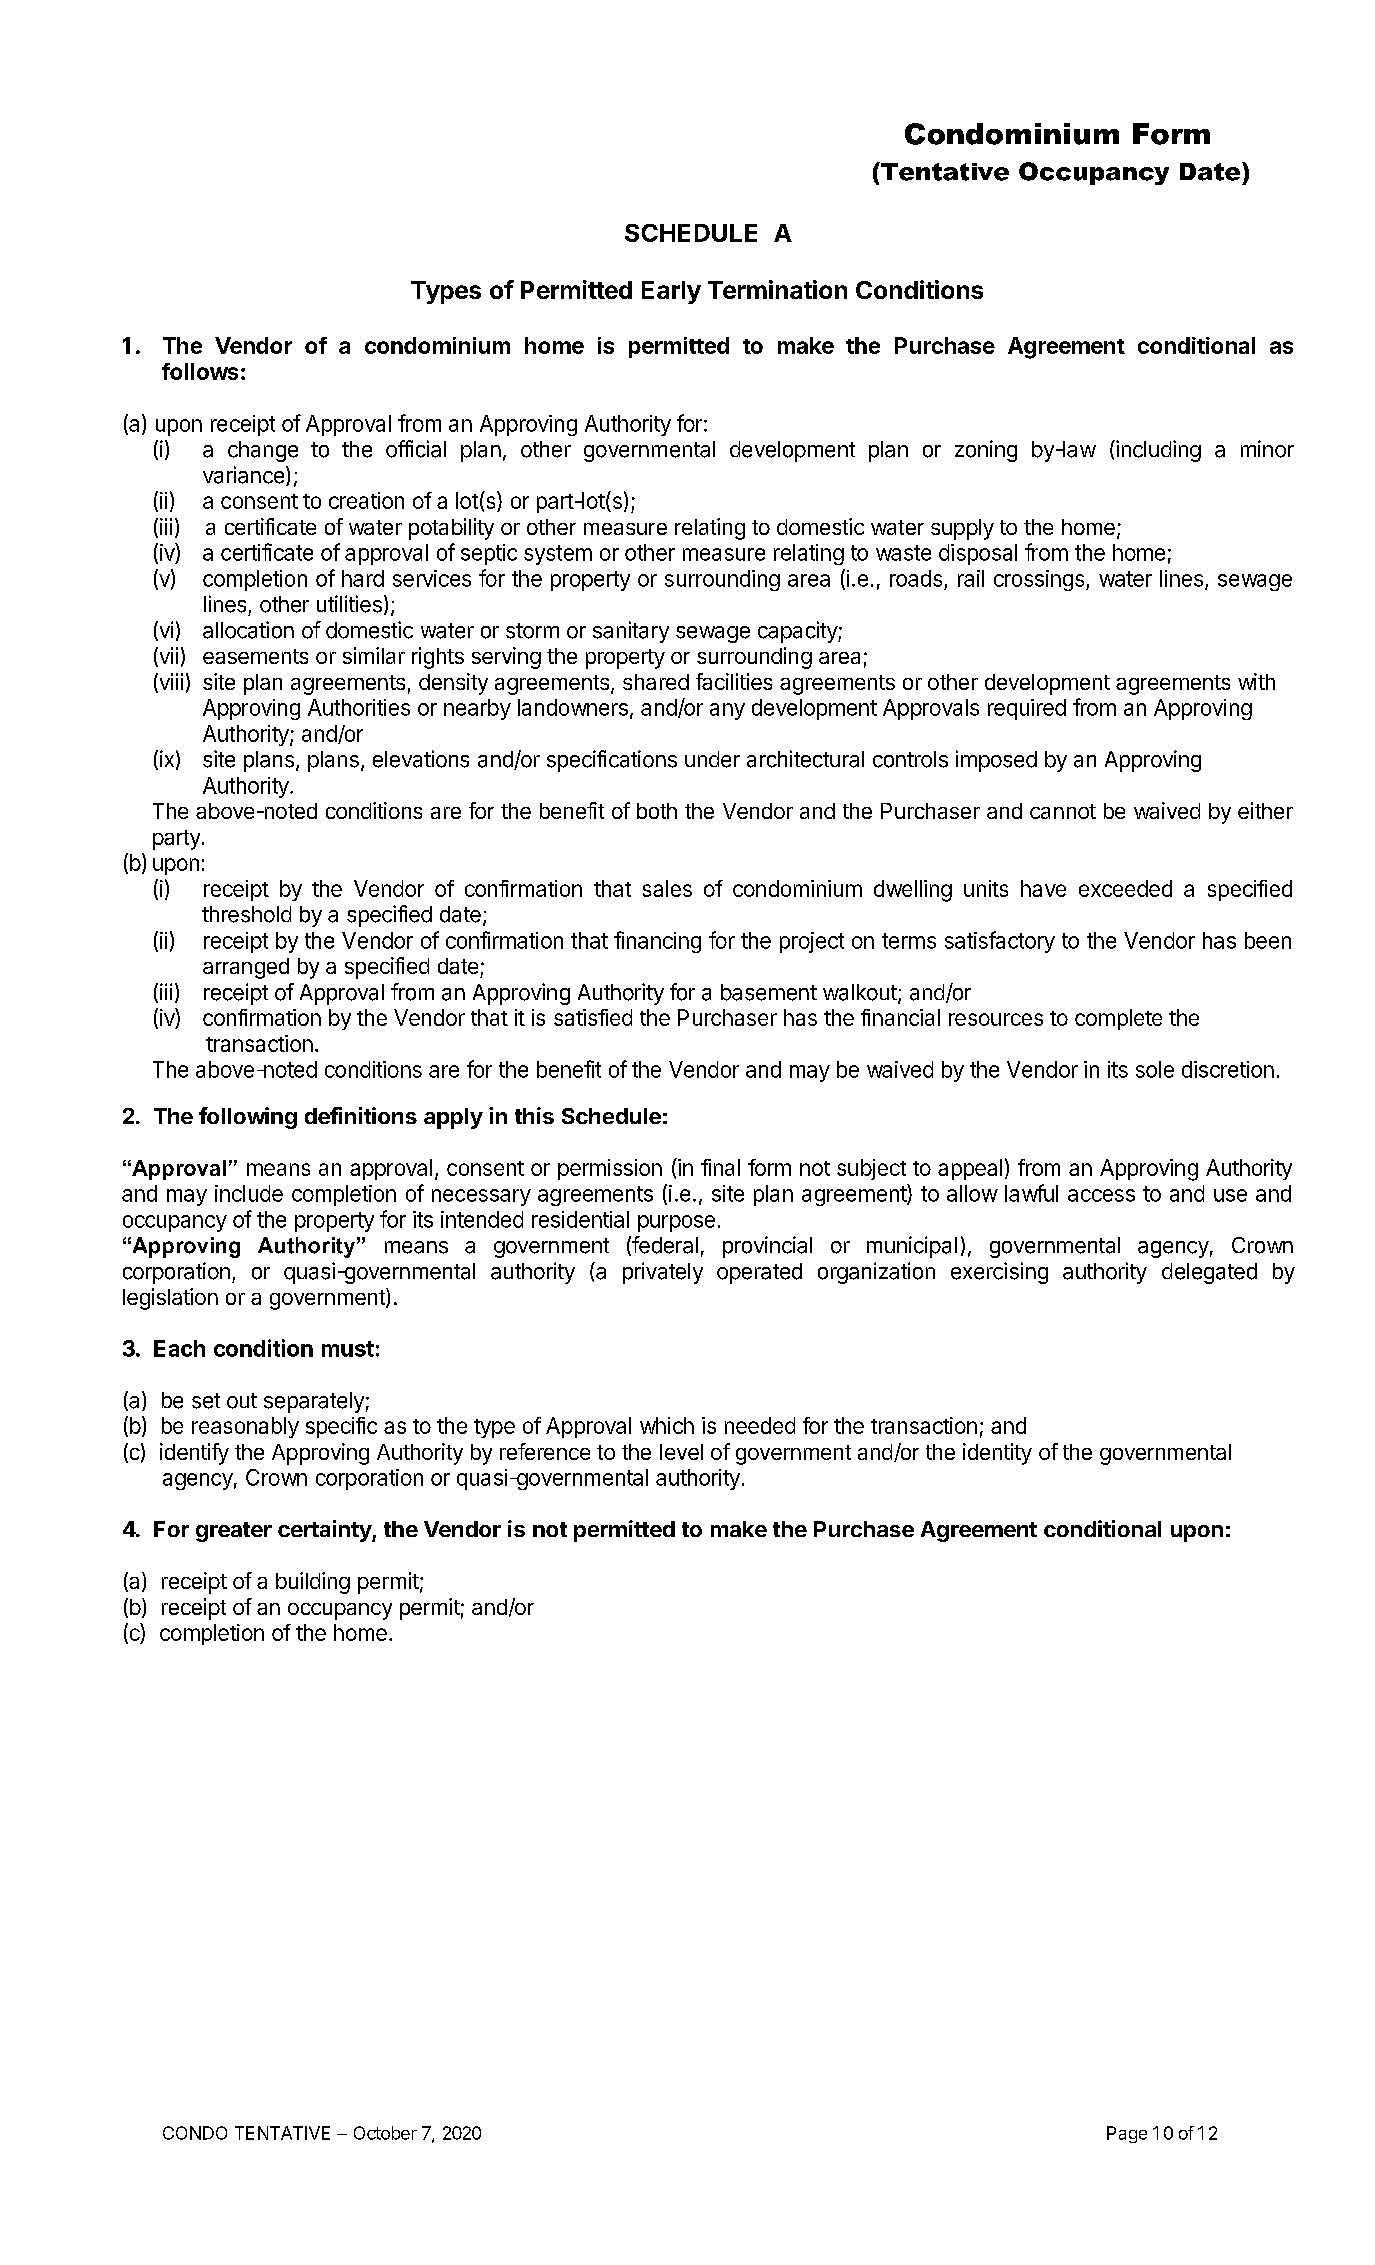  I want to click on financing, so click(657, 942).
